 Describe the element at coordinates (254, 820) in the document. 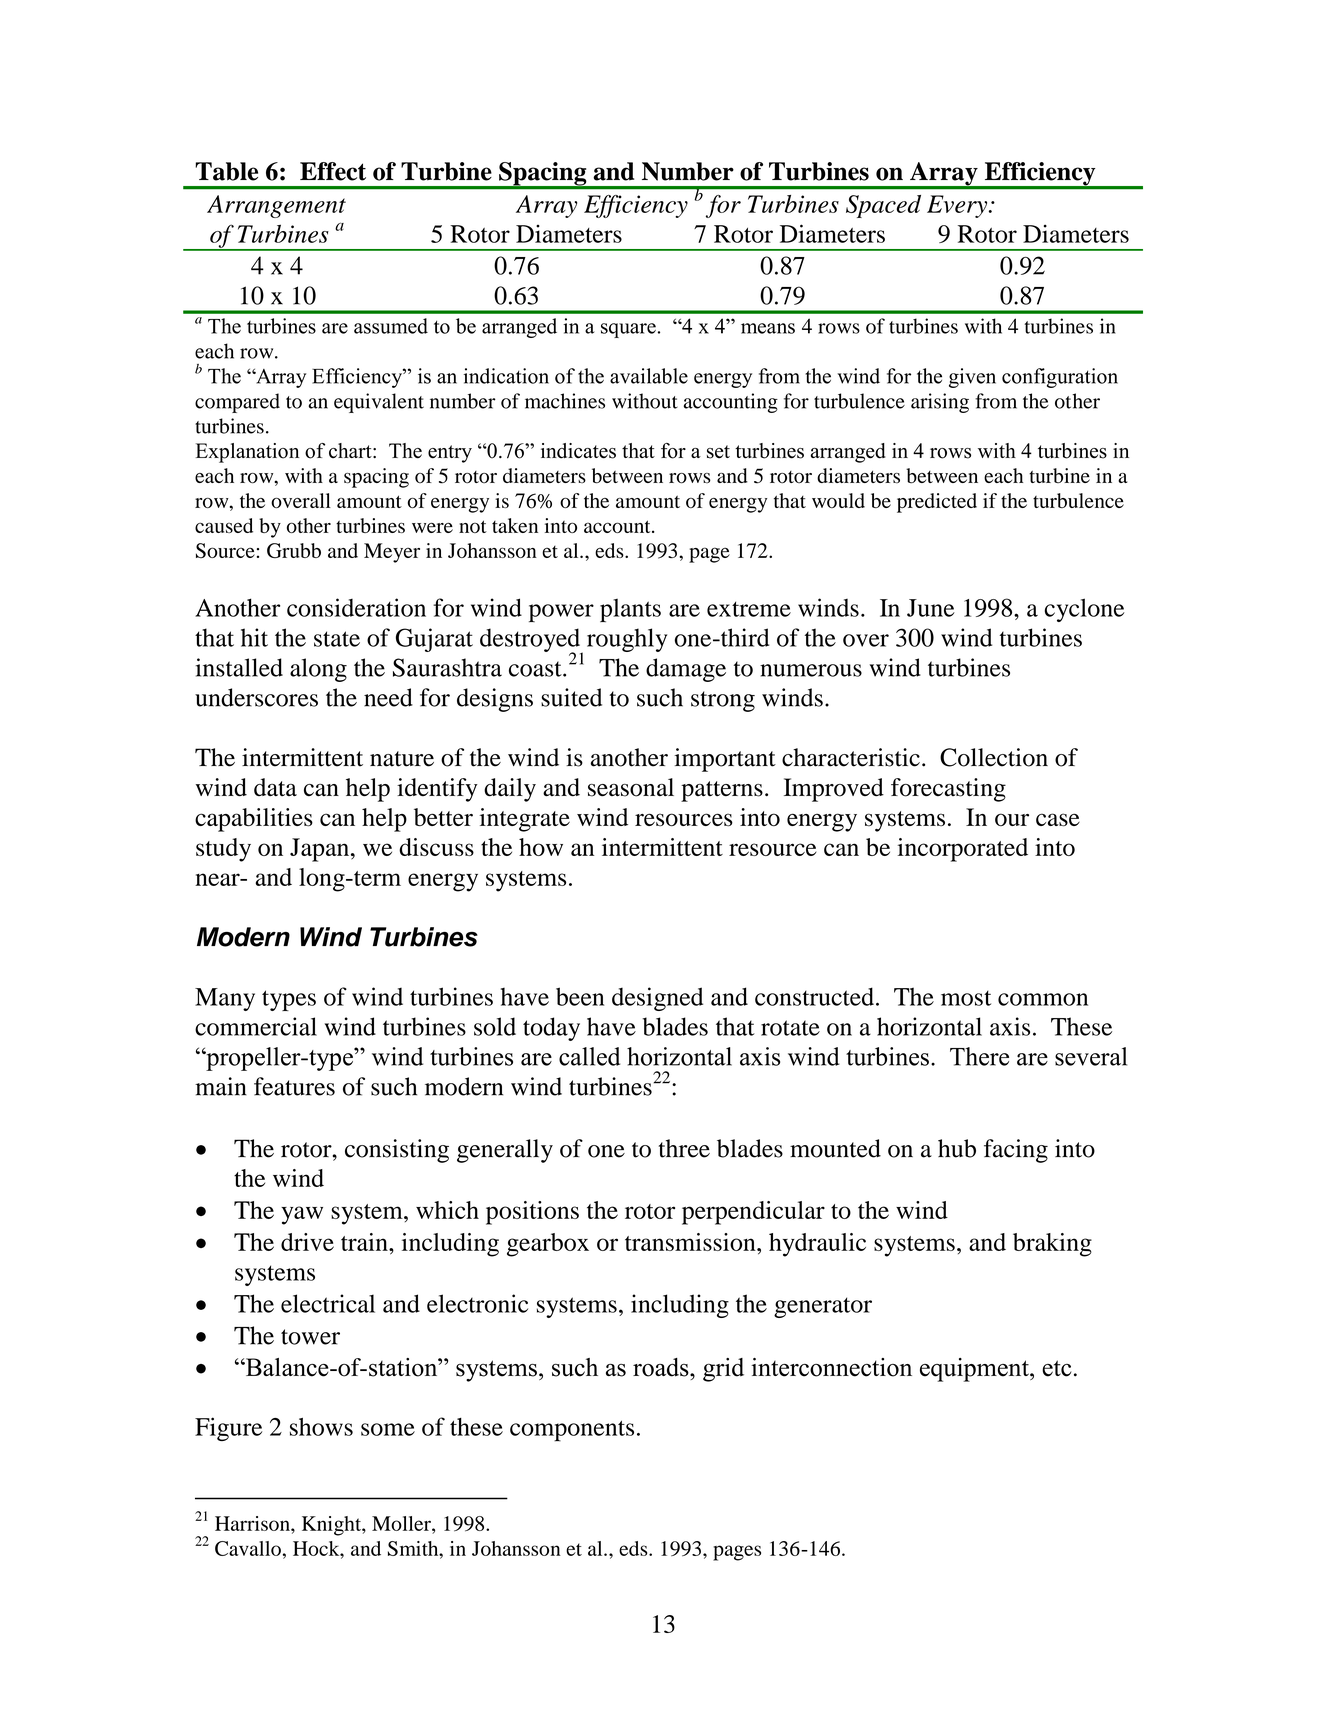

I see `capabilities` at that location.
